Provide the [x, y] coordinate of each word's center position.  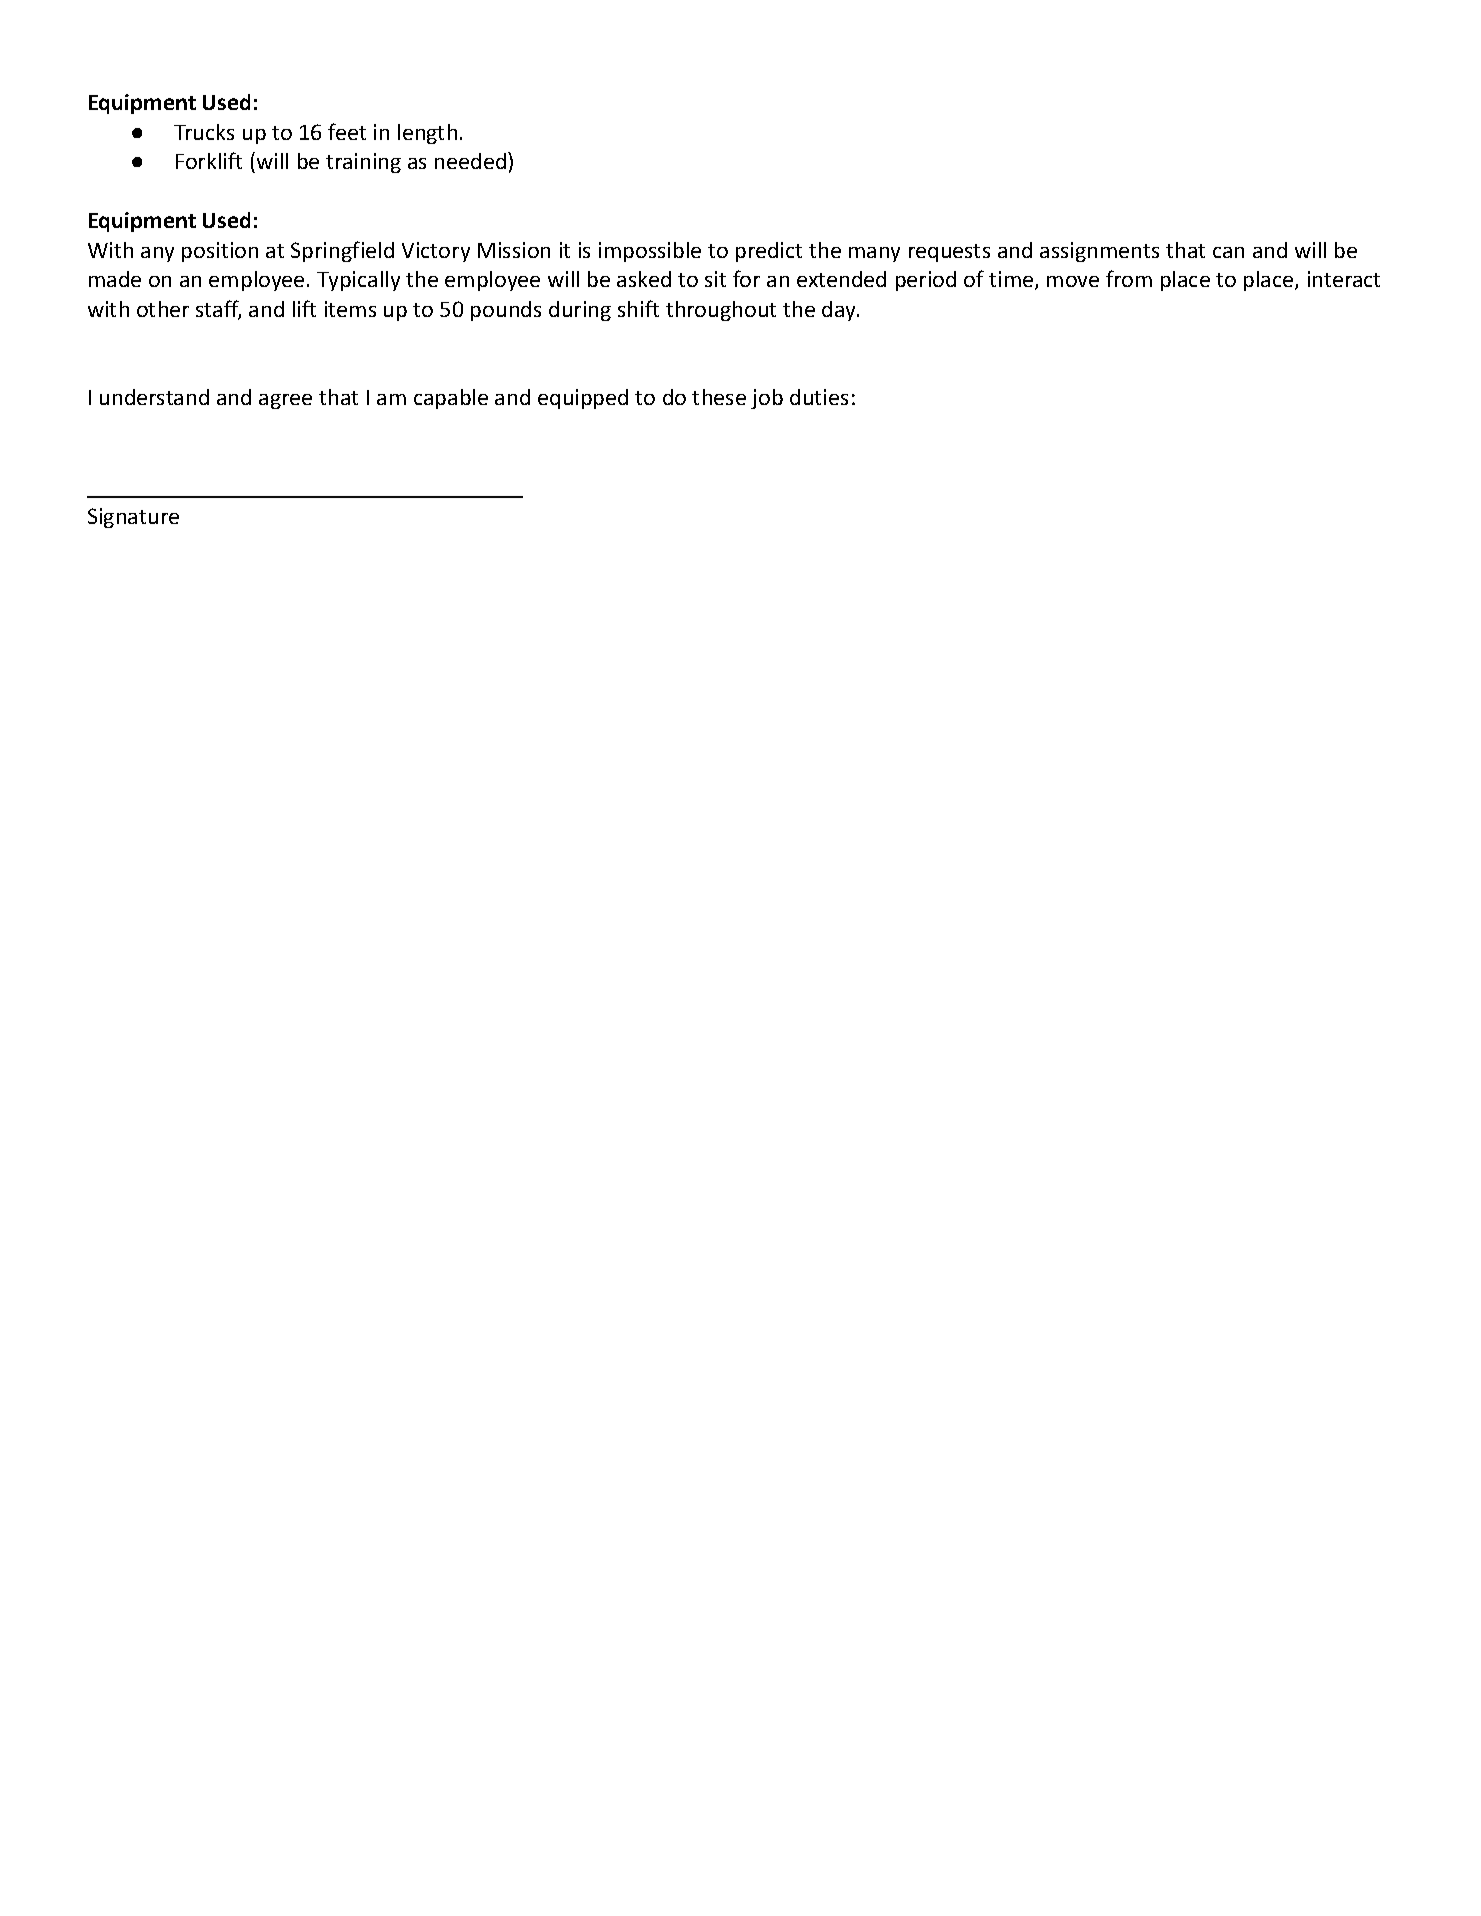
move [1073, 281]
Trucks [204, 132]
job [767, 399]
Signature [133, 518]
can [1228, 252]
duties [819, 397]
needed [472, 160]
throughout [721, 311]
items [350, 309]
